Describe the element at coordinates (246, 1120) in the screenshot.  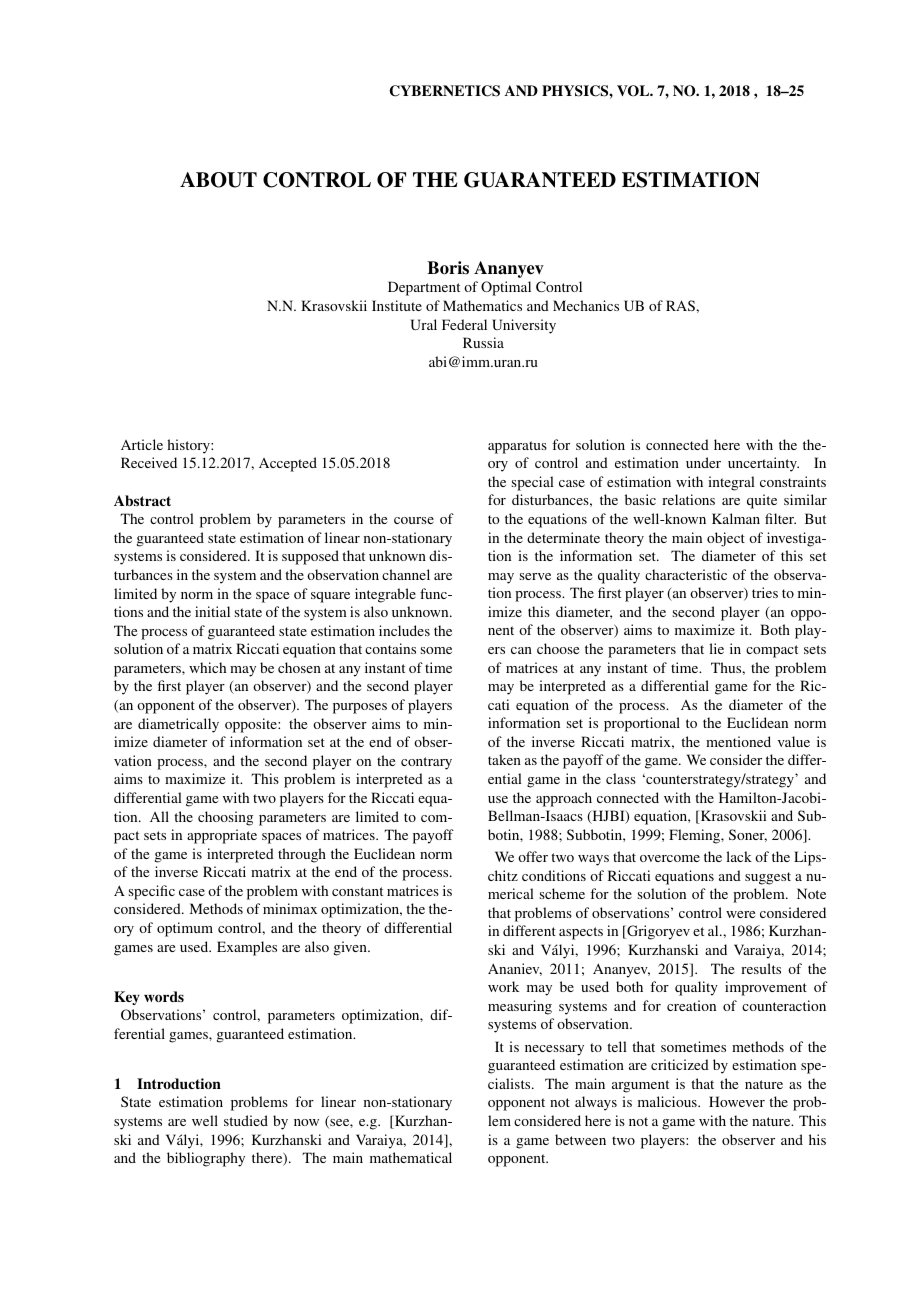
I see `studied` at that location.
